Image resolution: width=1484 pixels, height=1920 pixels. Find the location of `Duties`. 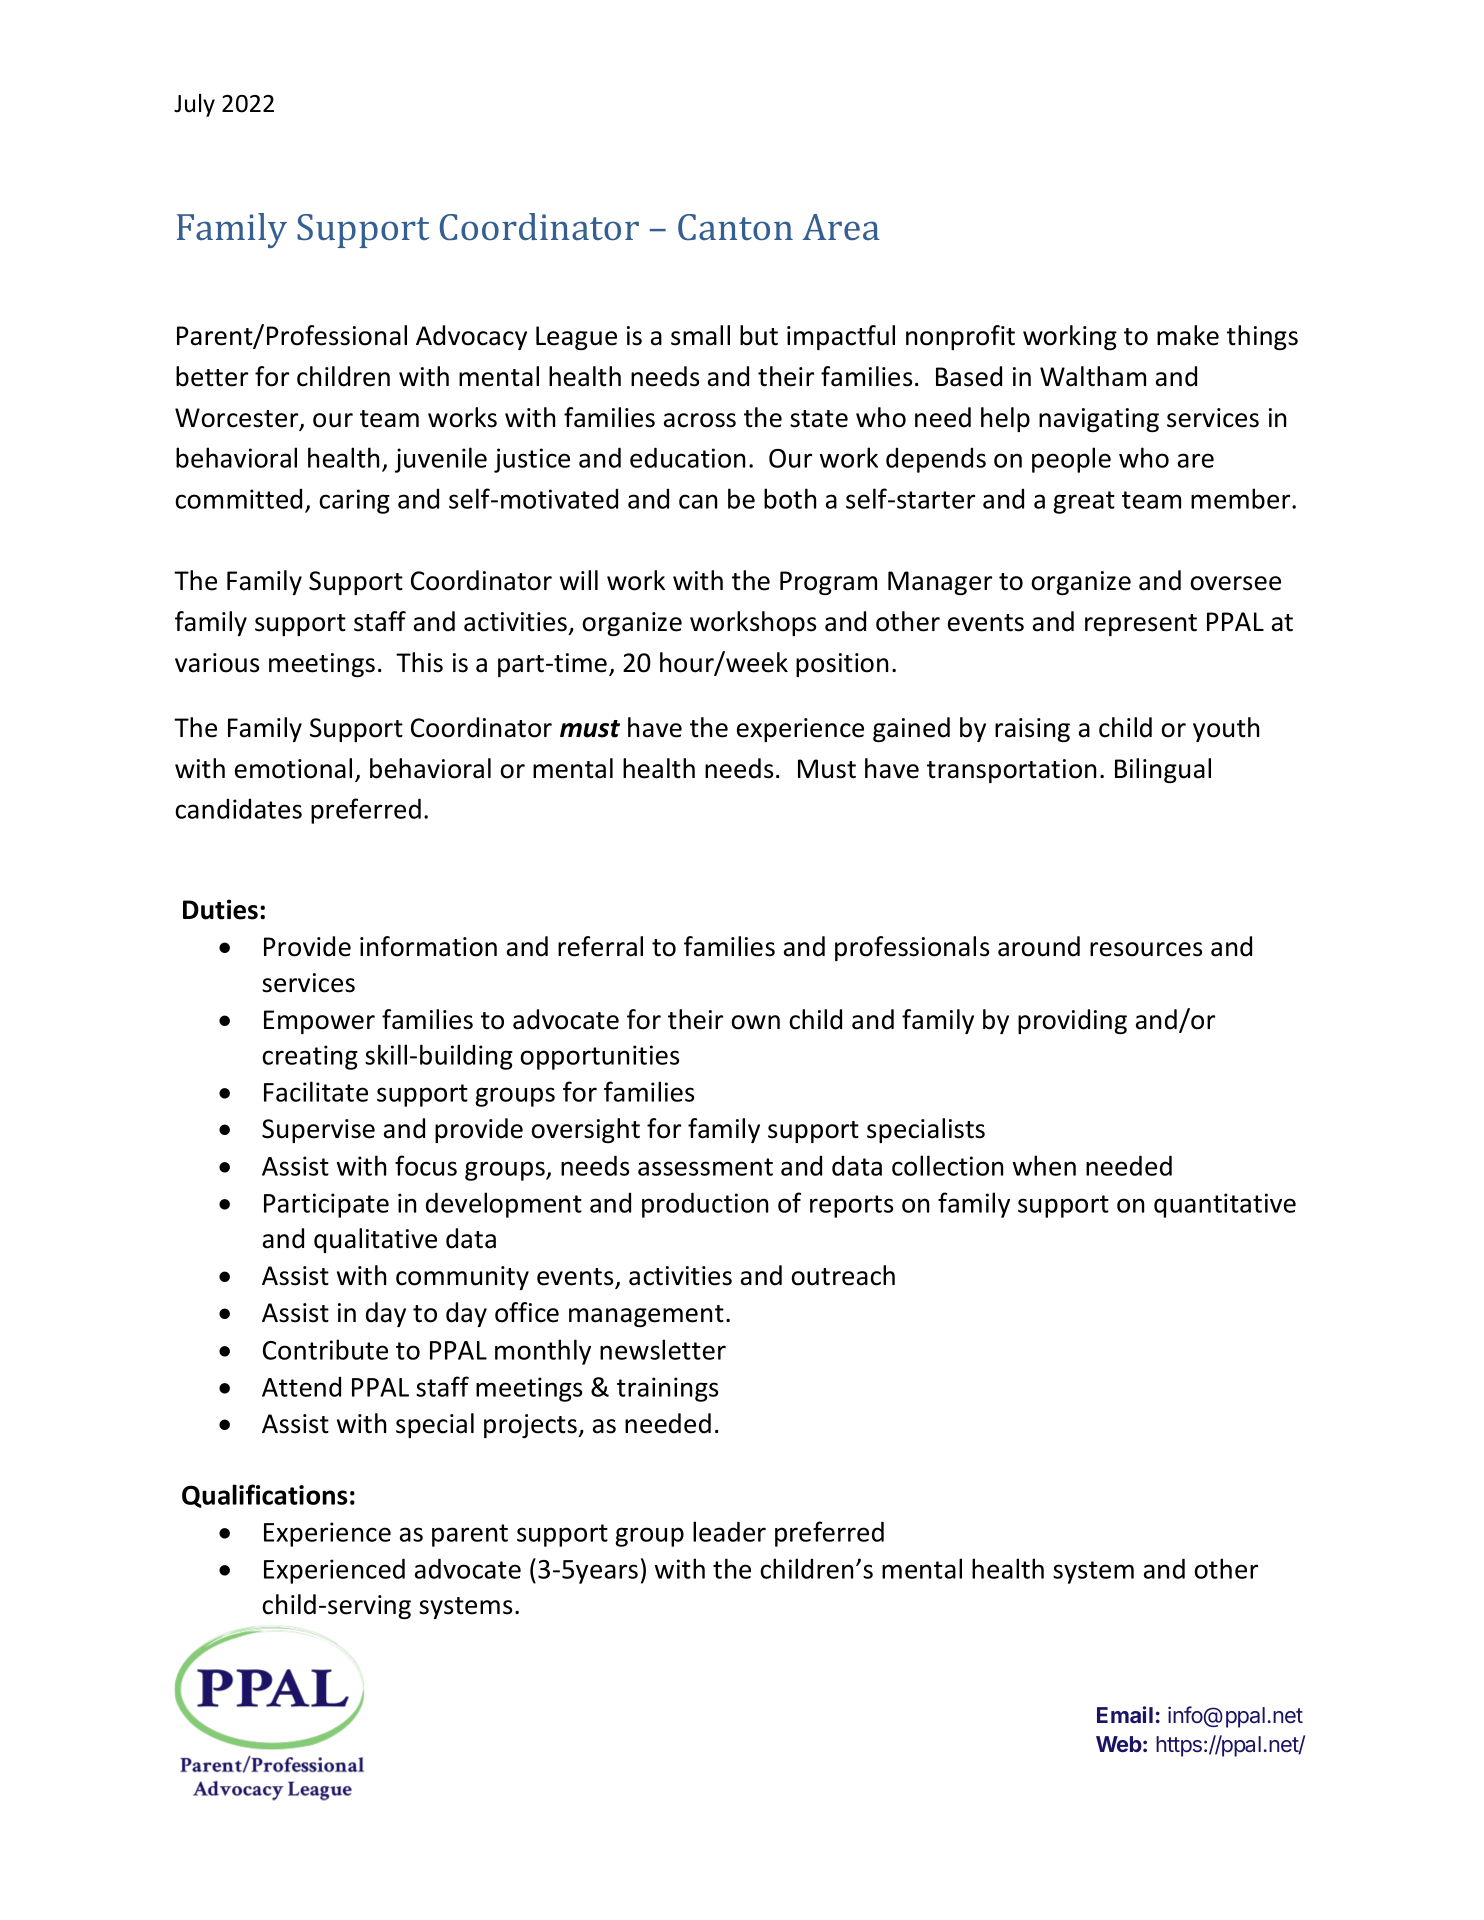

Duties is located at coordinates (222, 909).
